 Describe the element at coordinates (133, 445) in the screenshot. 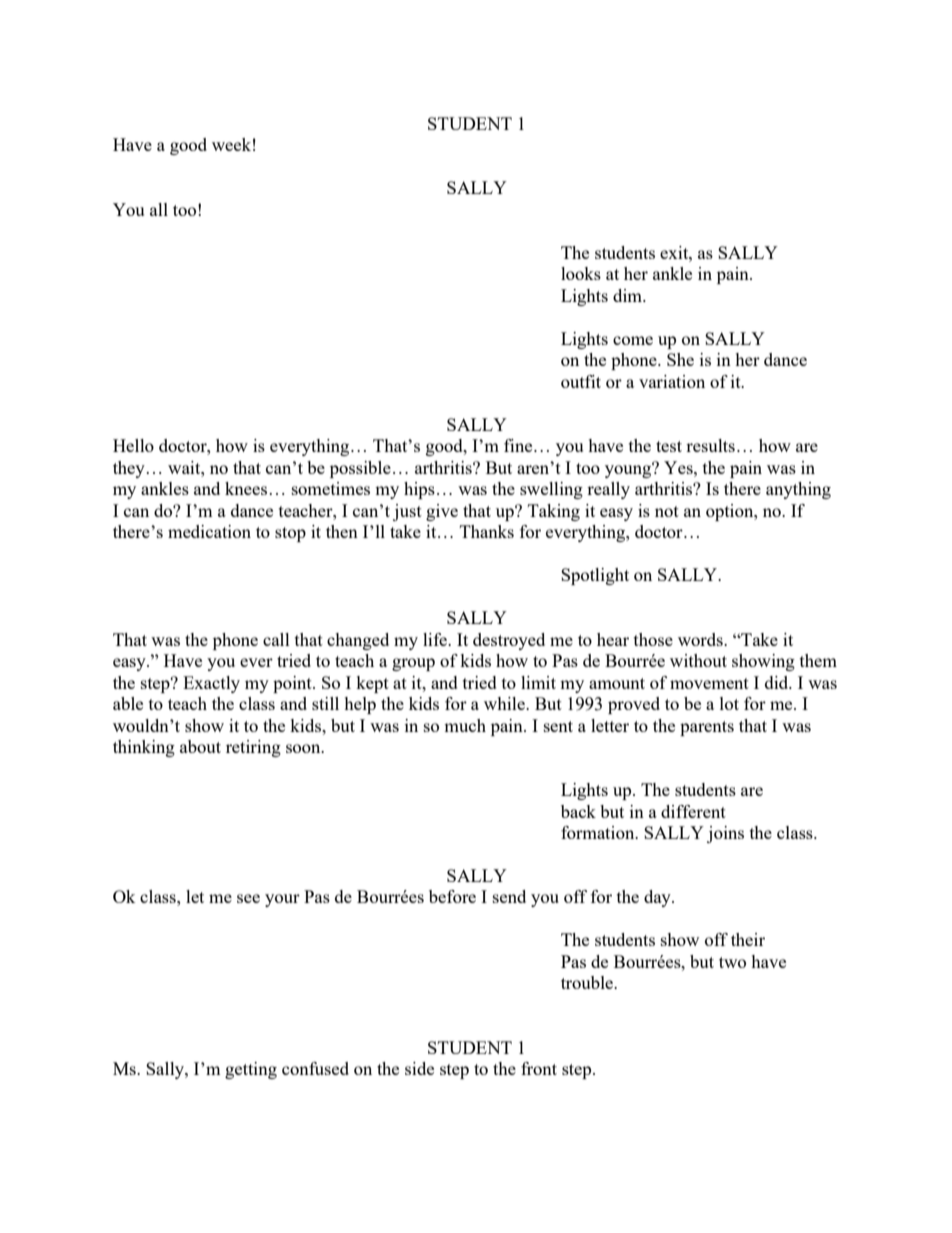

I see `Hello` at that location.
